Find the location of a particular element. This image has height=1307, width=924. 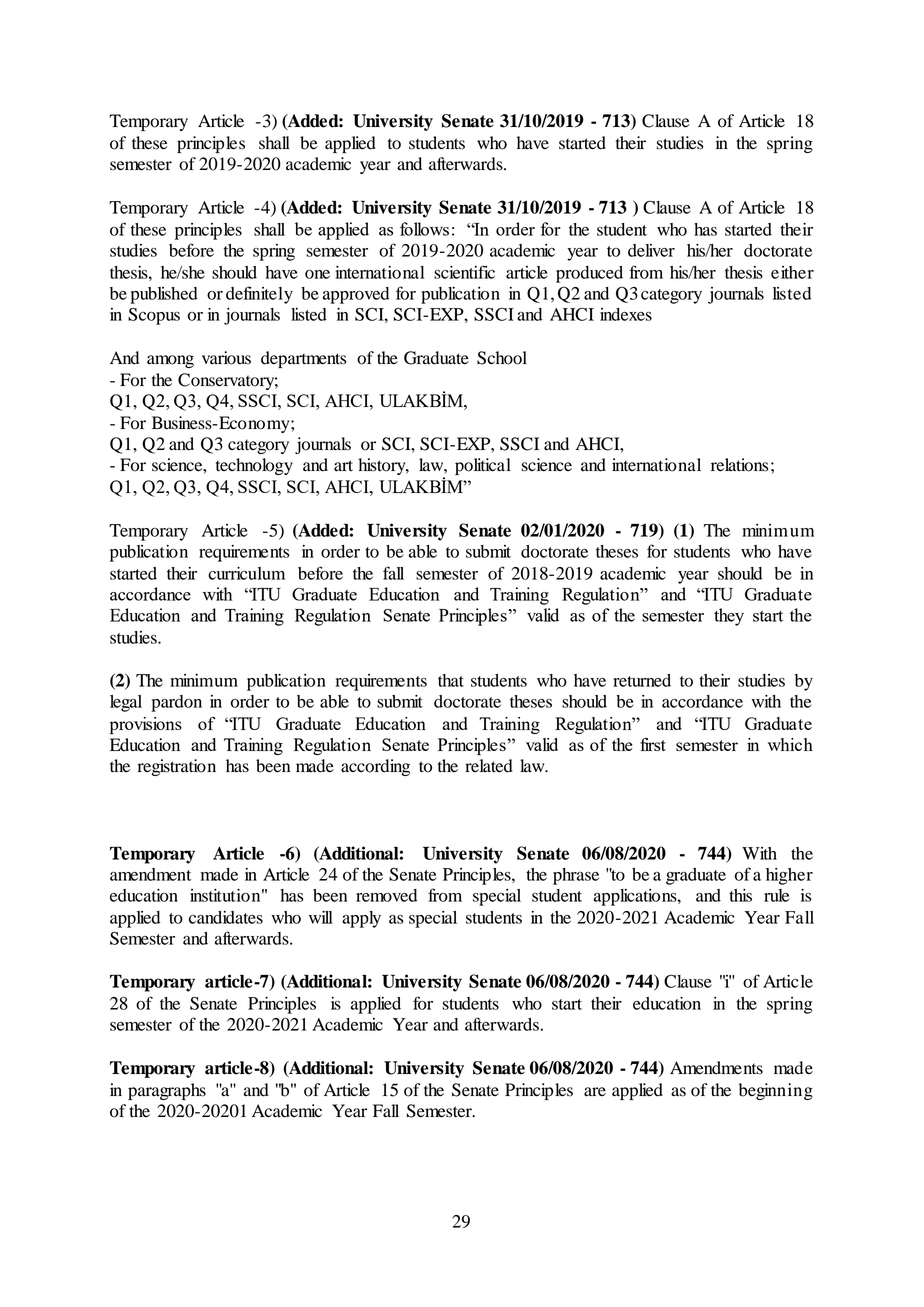

published is located at coordinates (164, 295).
